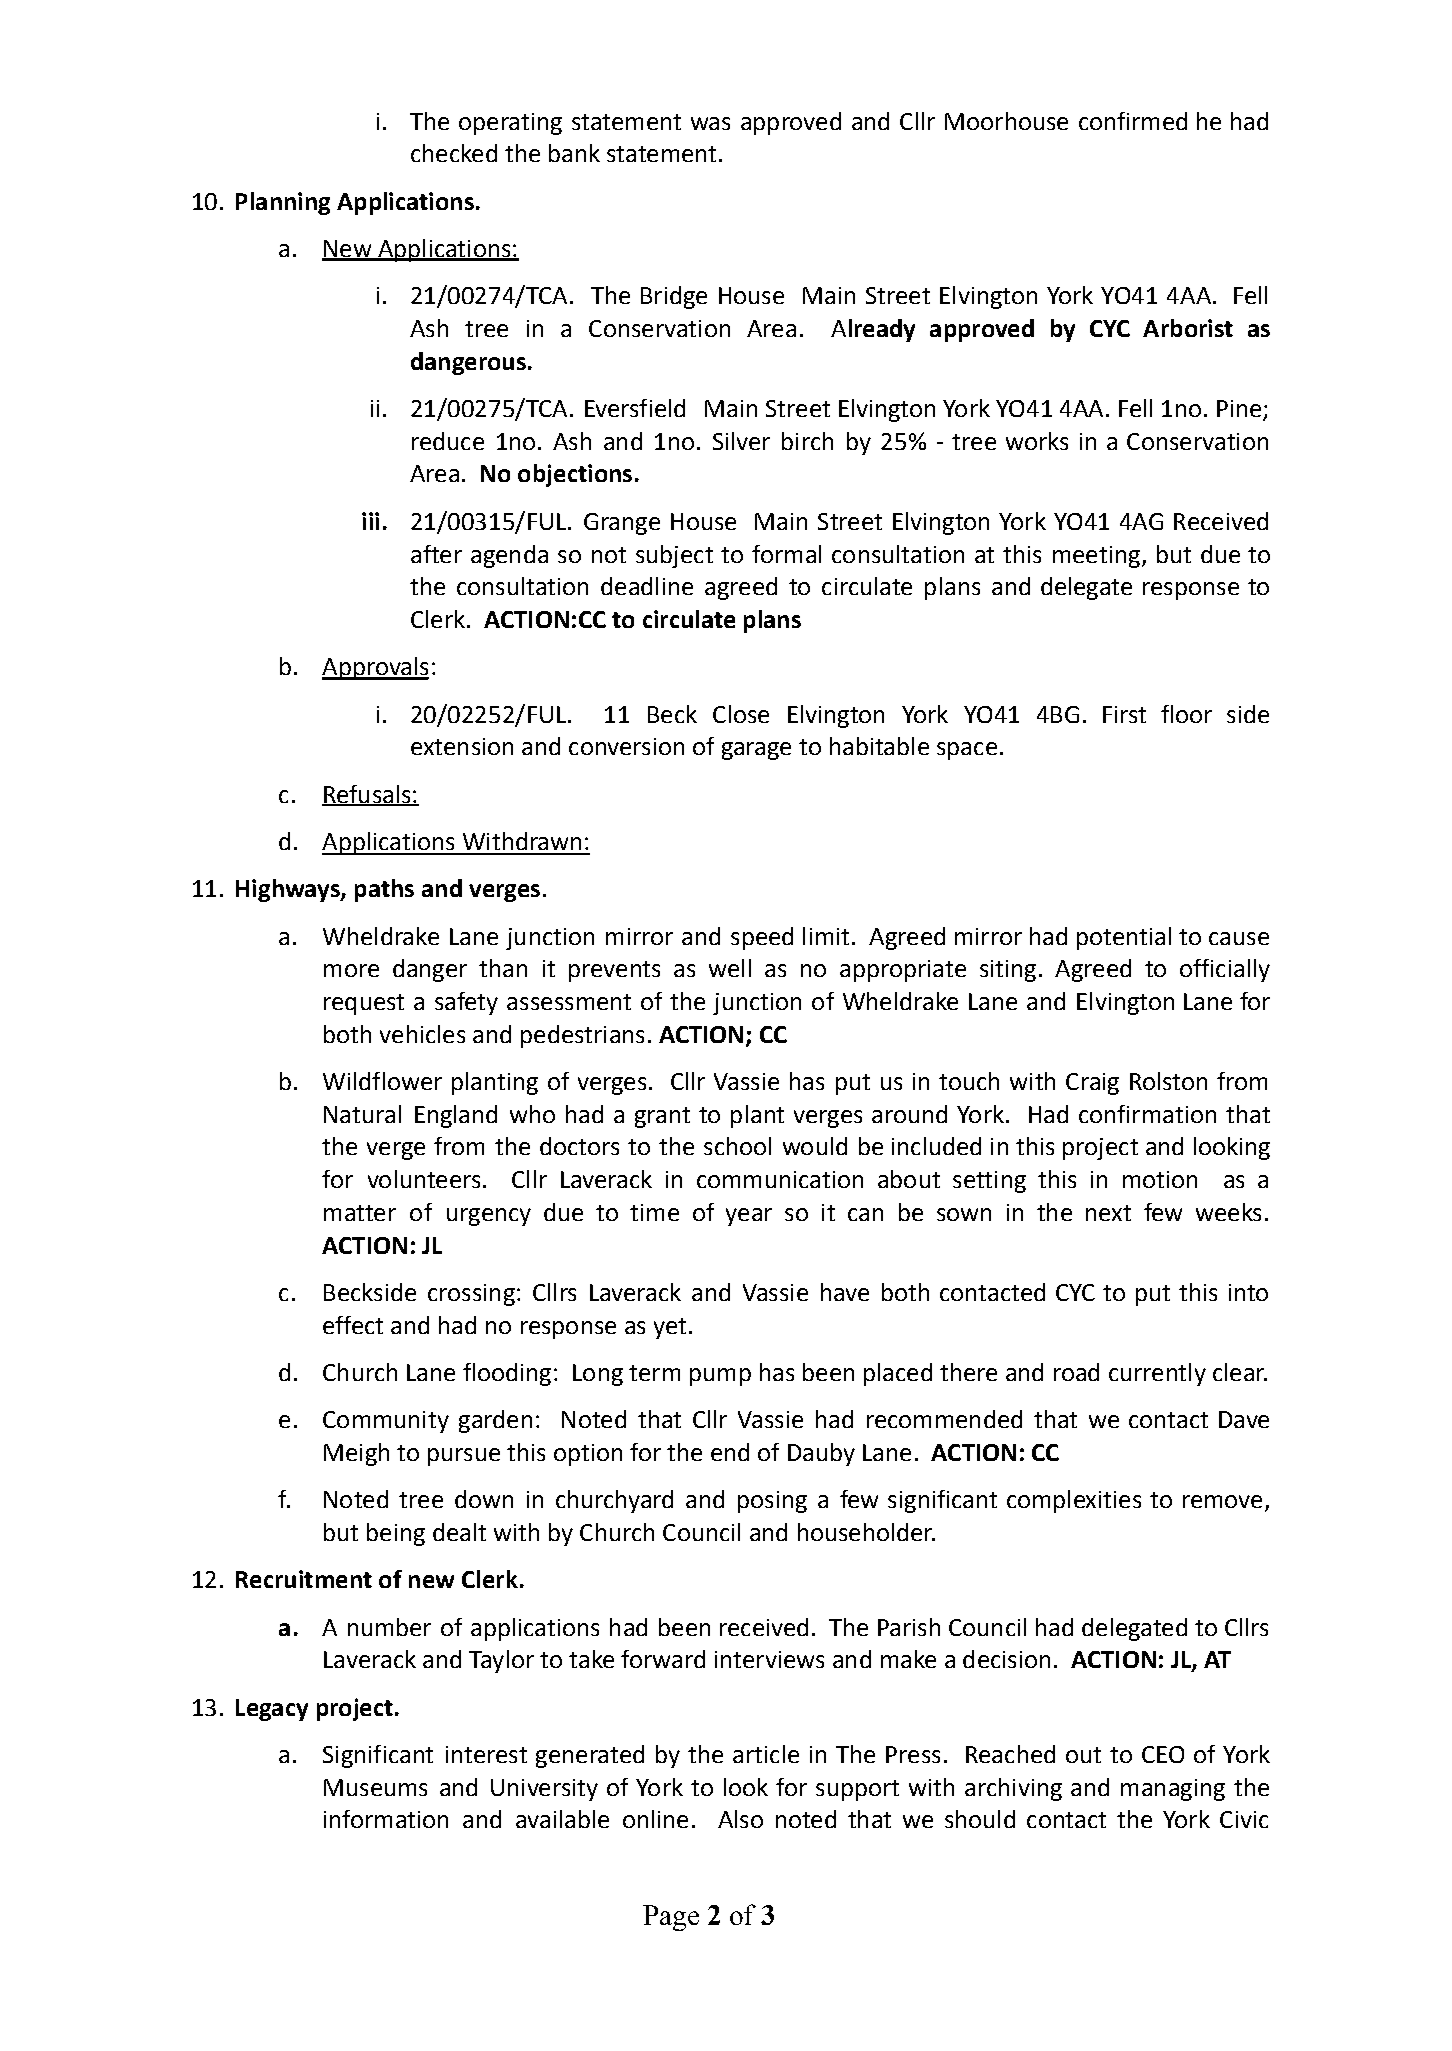 The width and height of the document is (1452, 2051). I want to click on information, so click(386, 1819).
